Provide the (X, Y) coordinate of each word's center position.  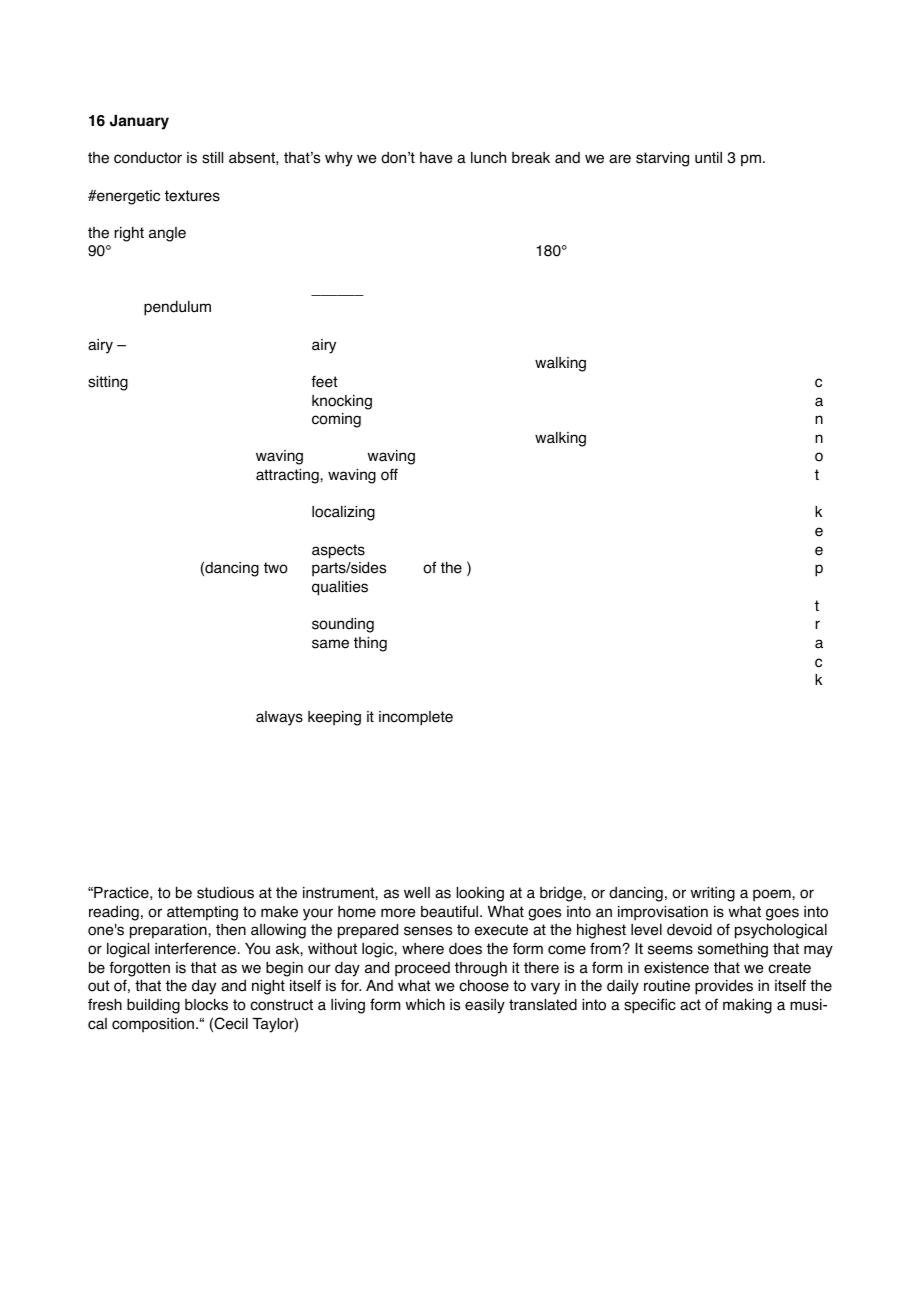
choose (484, 986)
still (212, 158)
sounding (343, 625)
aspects (338, 551)
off (389, 474)
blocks (206, 1005)
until (708, 157)
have (436, 158)
